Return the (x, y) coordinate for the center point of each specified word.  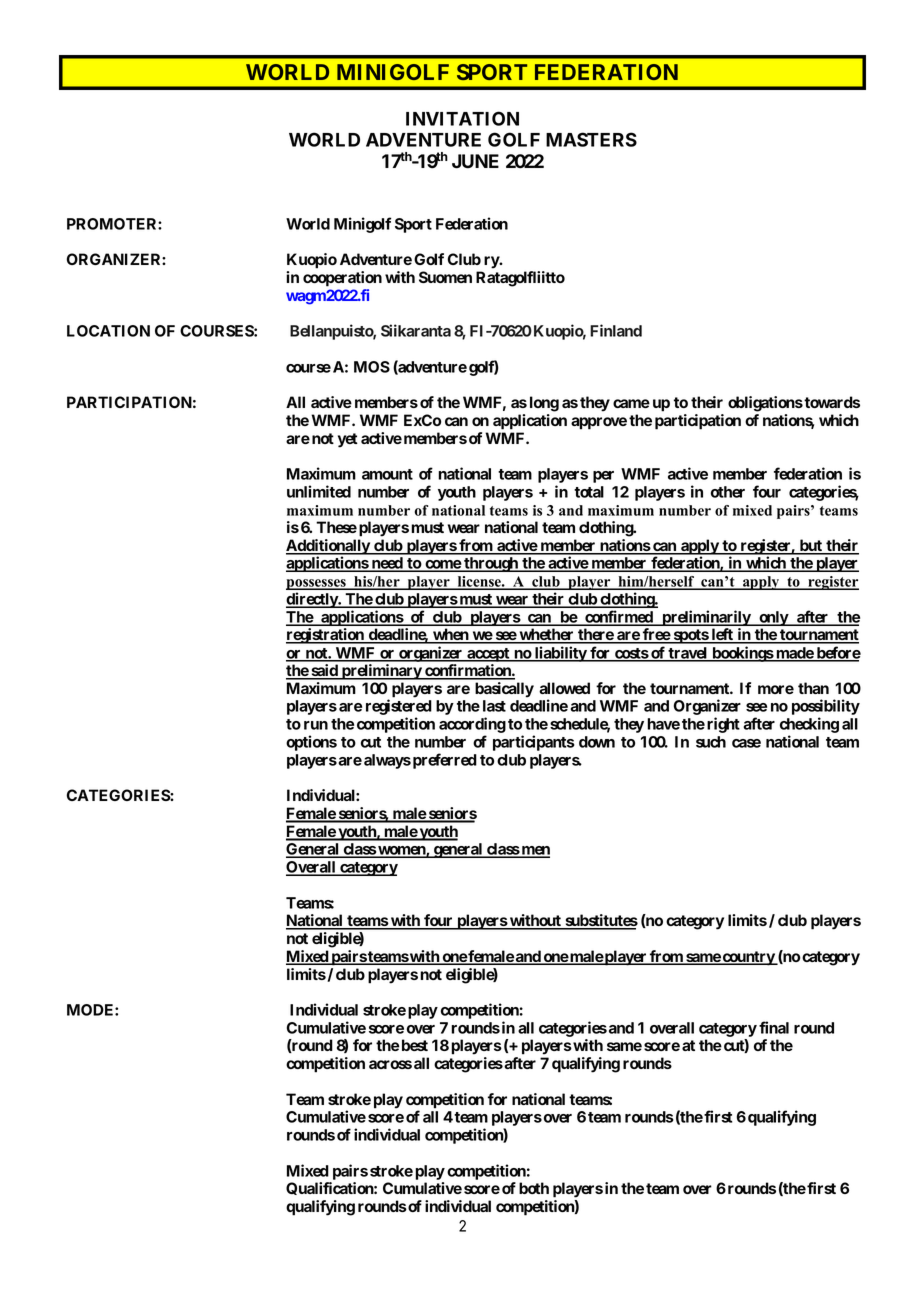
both (534, 1188)
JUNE (475, 161)
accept (488, 655)
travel (687, 654)
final (774, 1027)
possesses (317, 586)
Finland (616, 330)
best (415, 1045)
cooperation (342, 279)
